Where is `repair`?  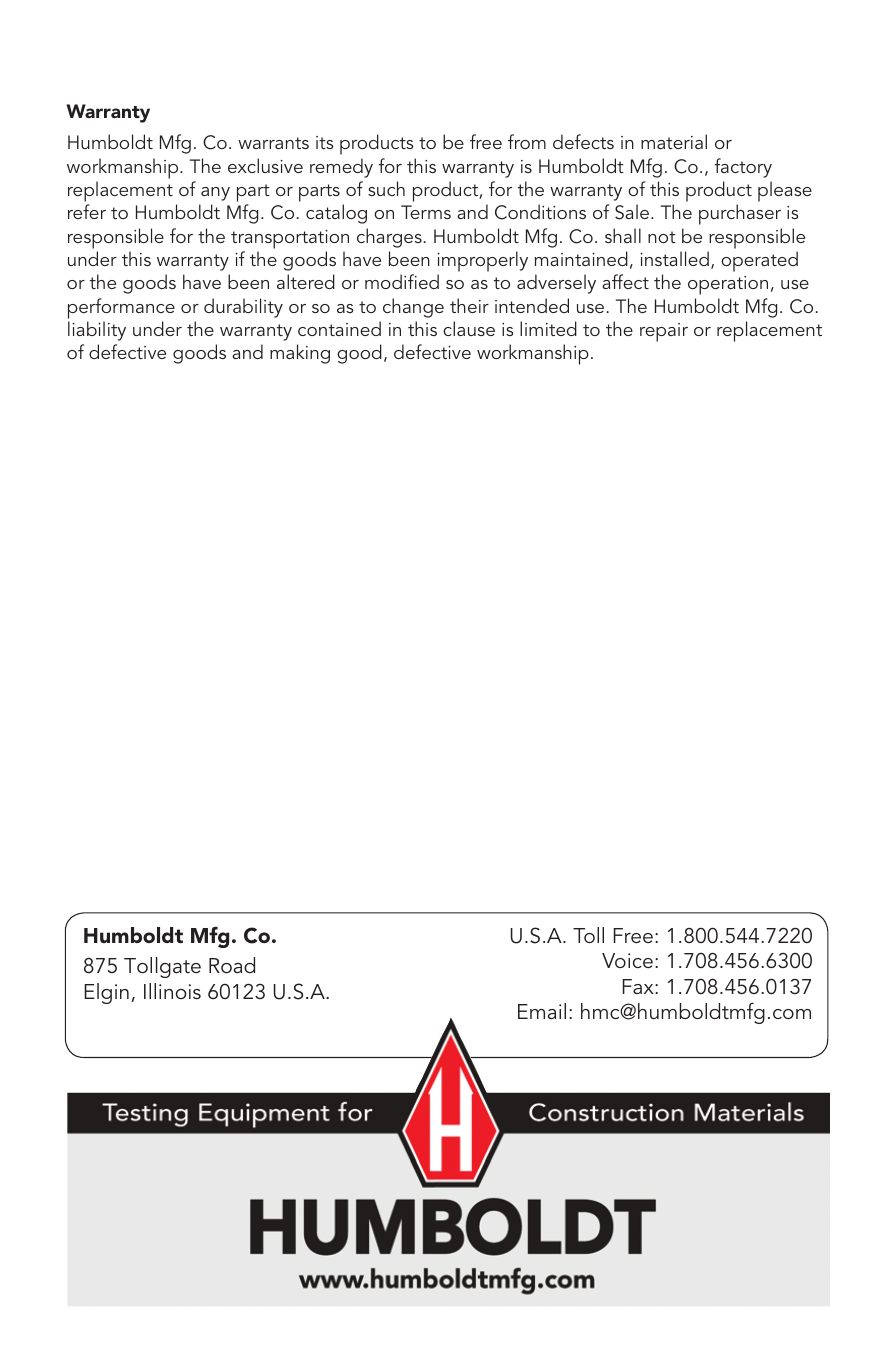 repair is located at coordinates (664, 332).
